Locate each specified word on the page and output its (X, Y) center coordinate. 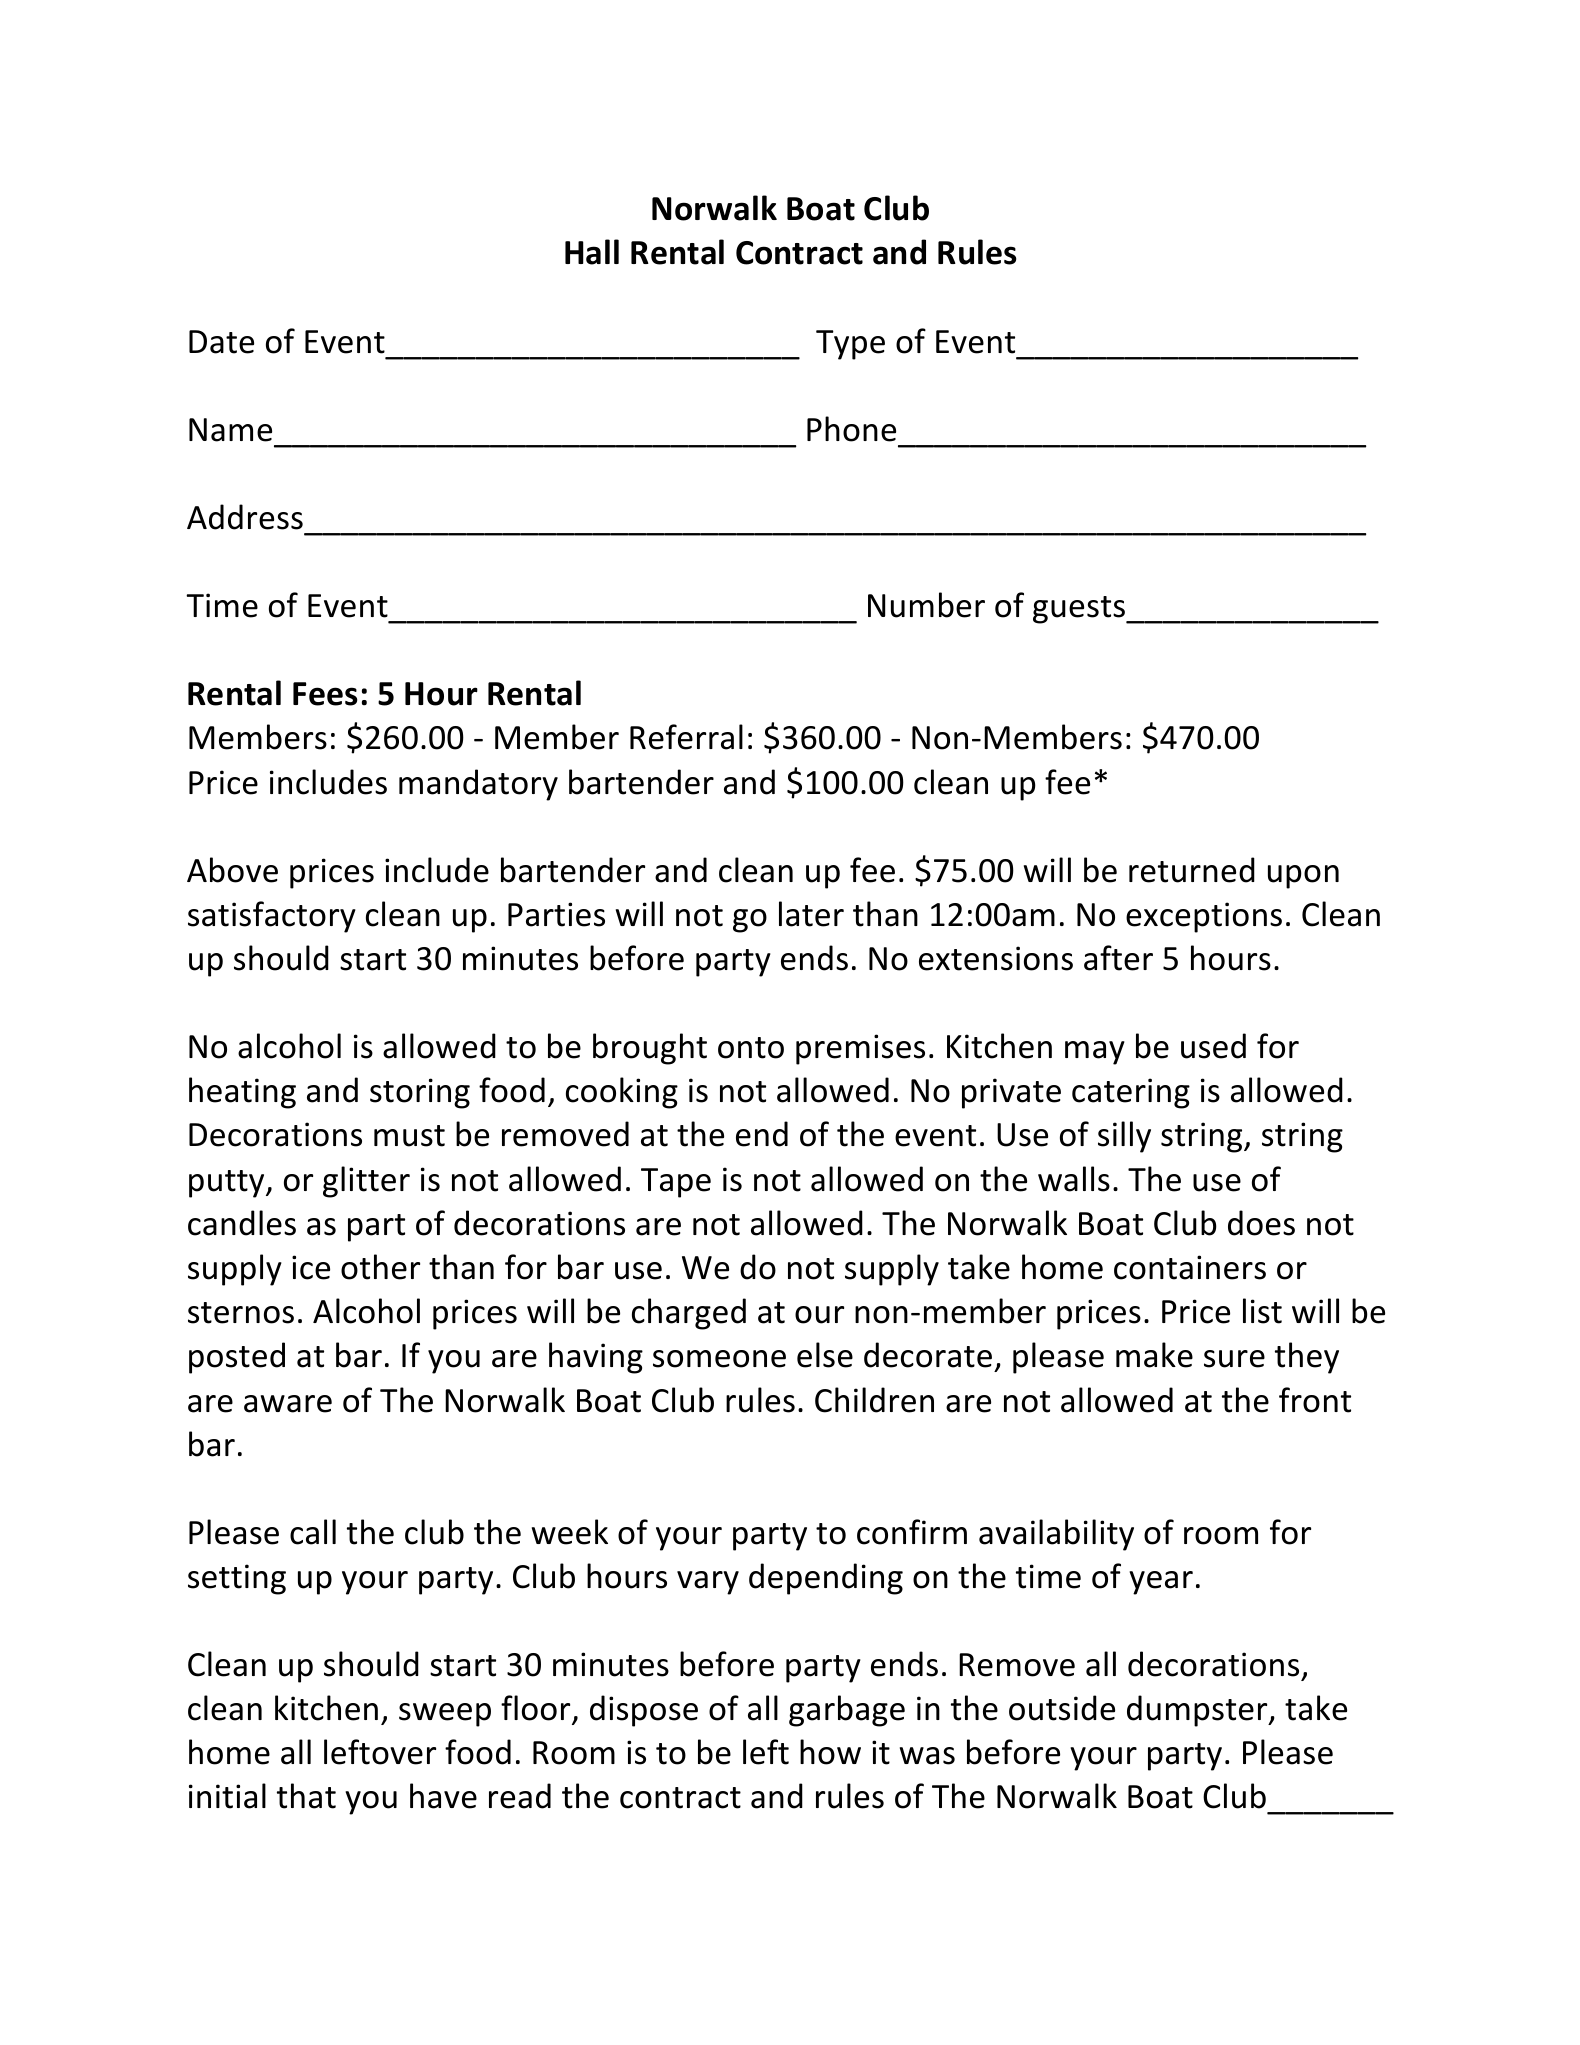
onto (751, 1048)
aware (288, 1404)
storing (420, 1093)
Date (221, 342)
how (830, 1752)
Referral (686, 737)
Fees (325, 694)
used (1213, 1046)
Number (926, 605)
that (306, 1796)
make (1154, 1355)
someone (719, 1359)
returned (1192, 870)
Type (850, 345)
